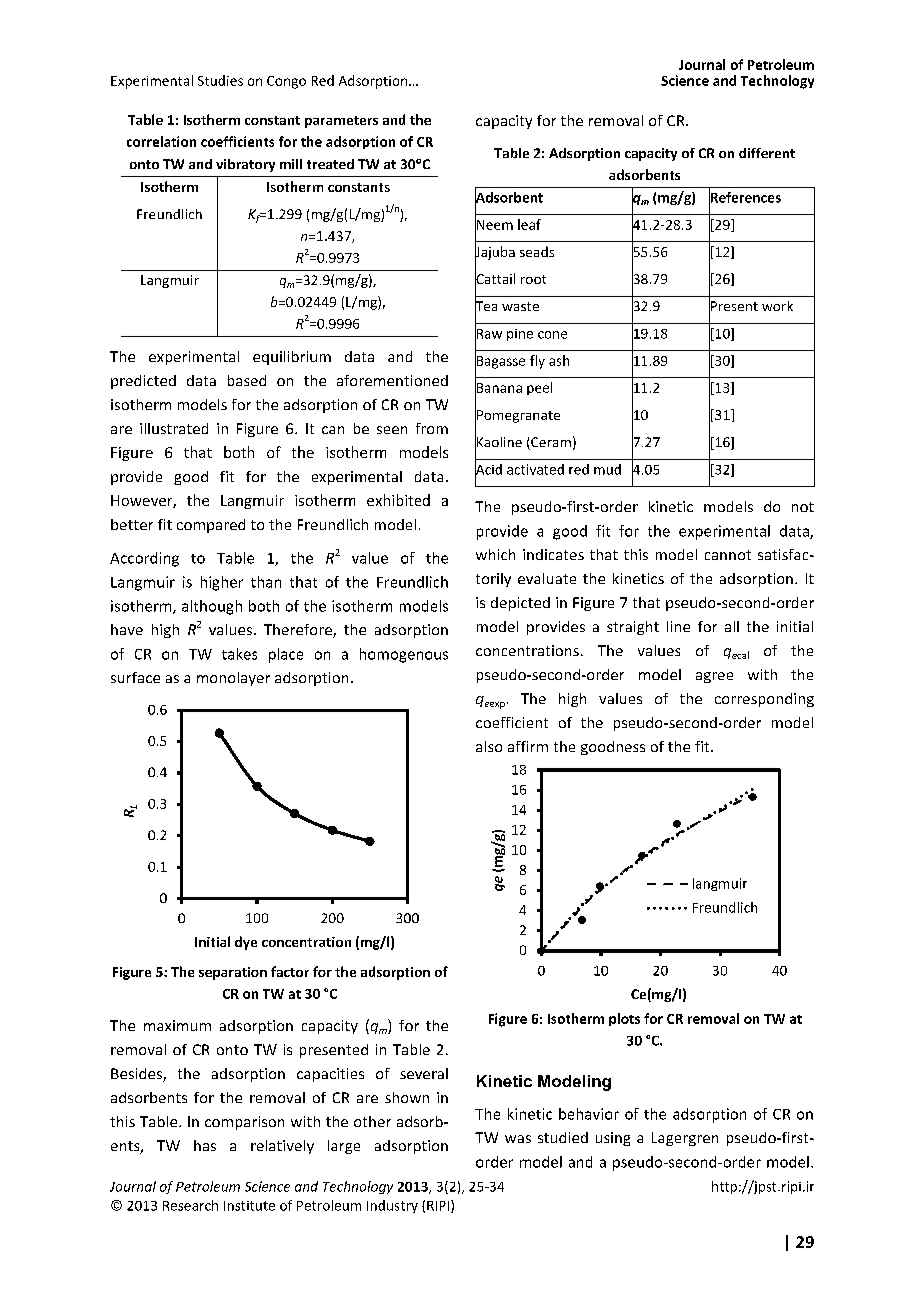  What do you see at coordinates (220, 80) in the image?
I see `Studies` at bounding box center [220, 80].
